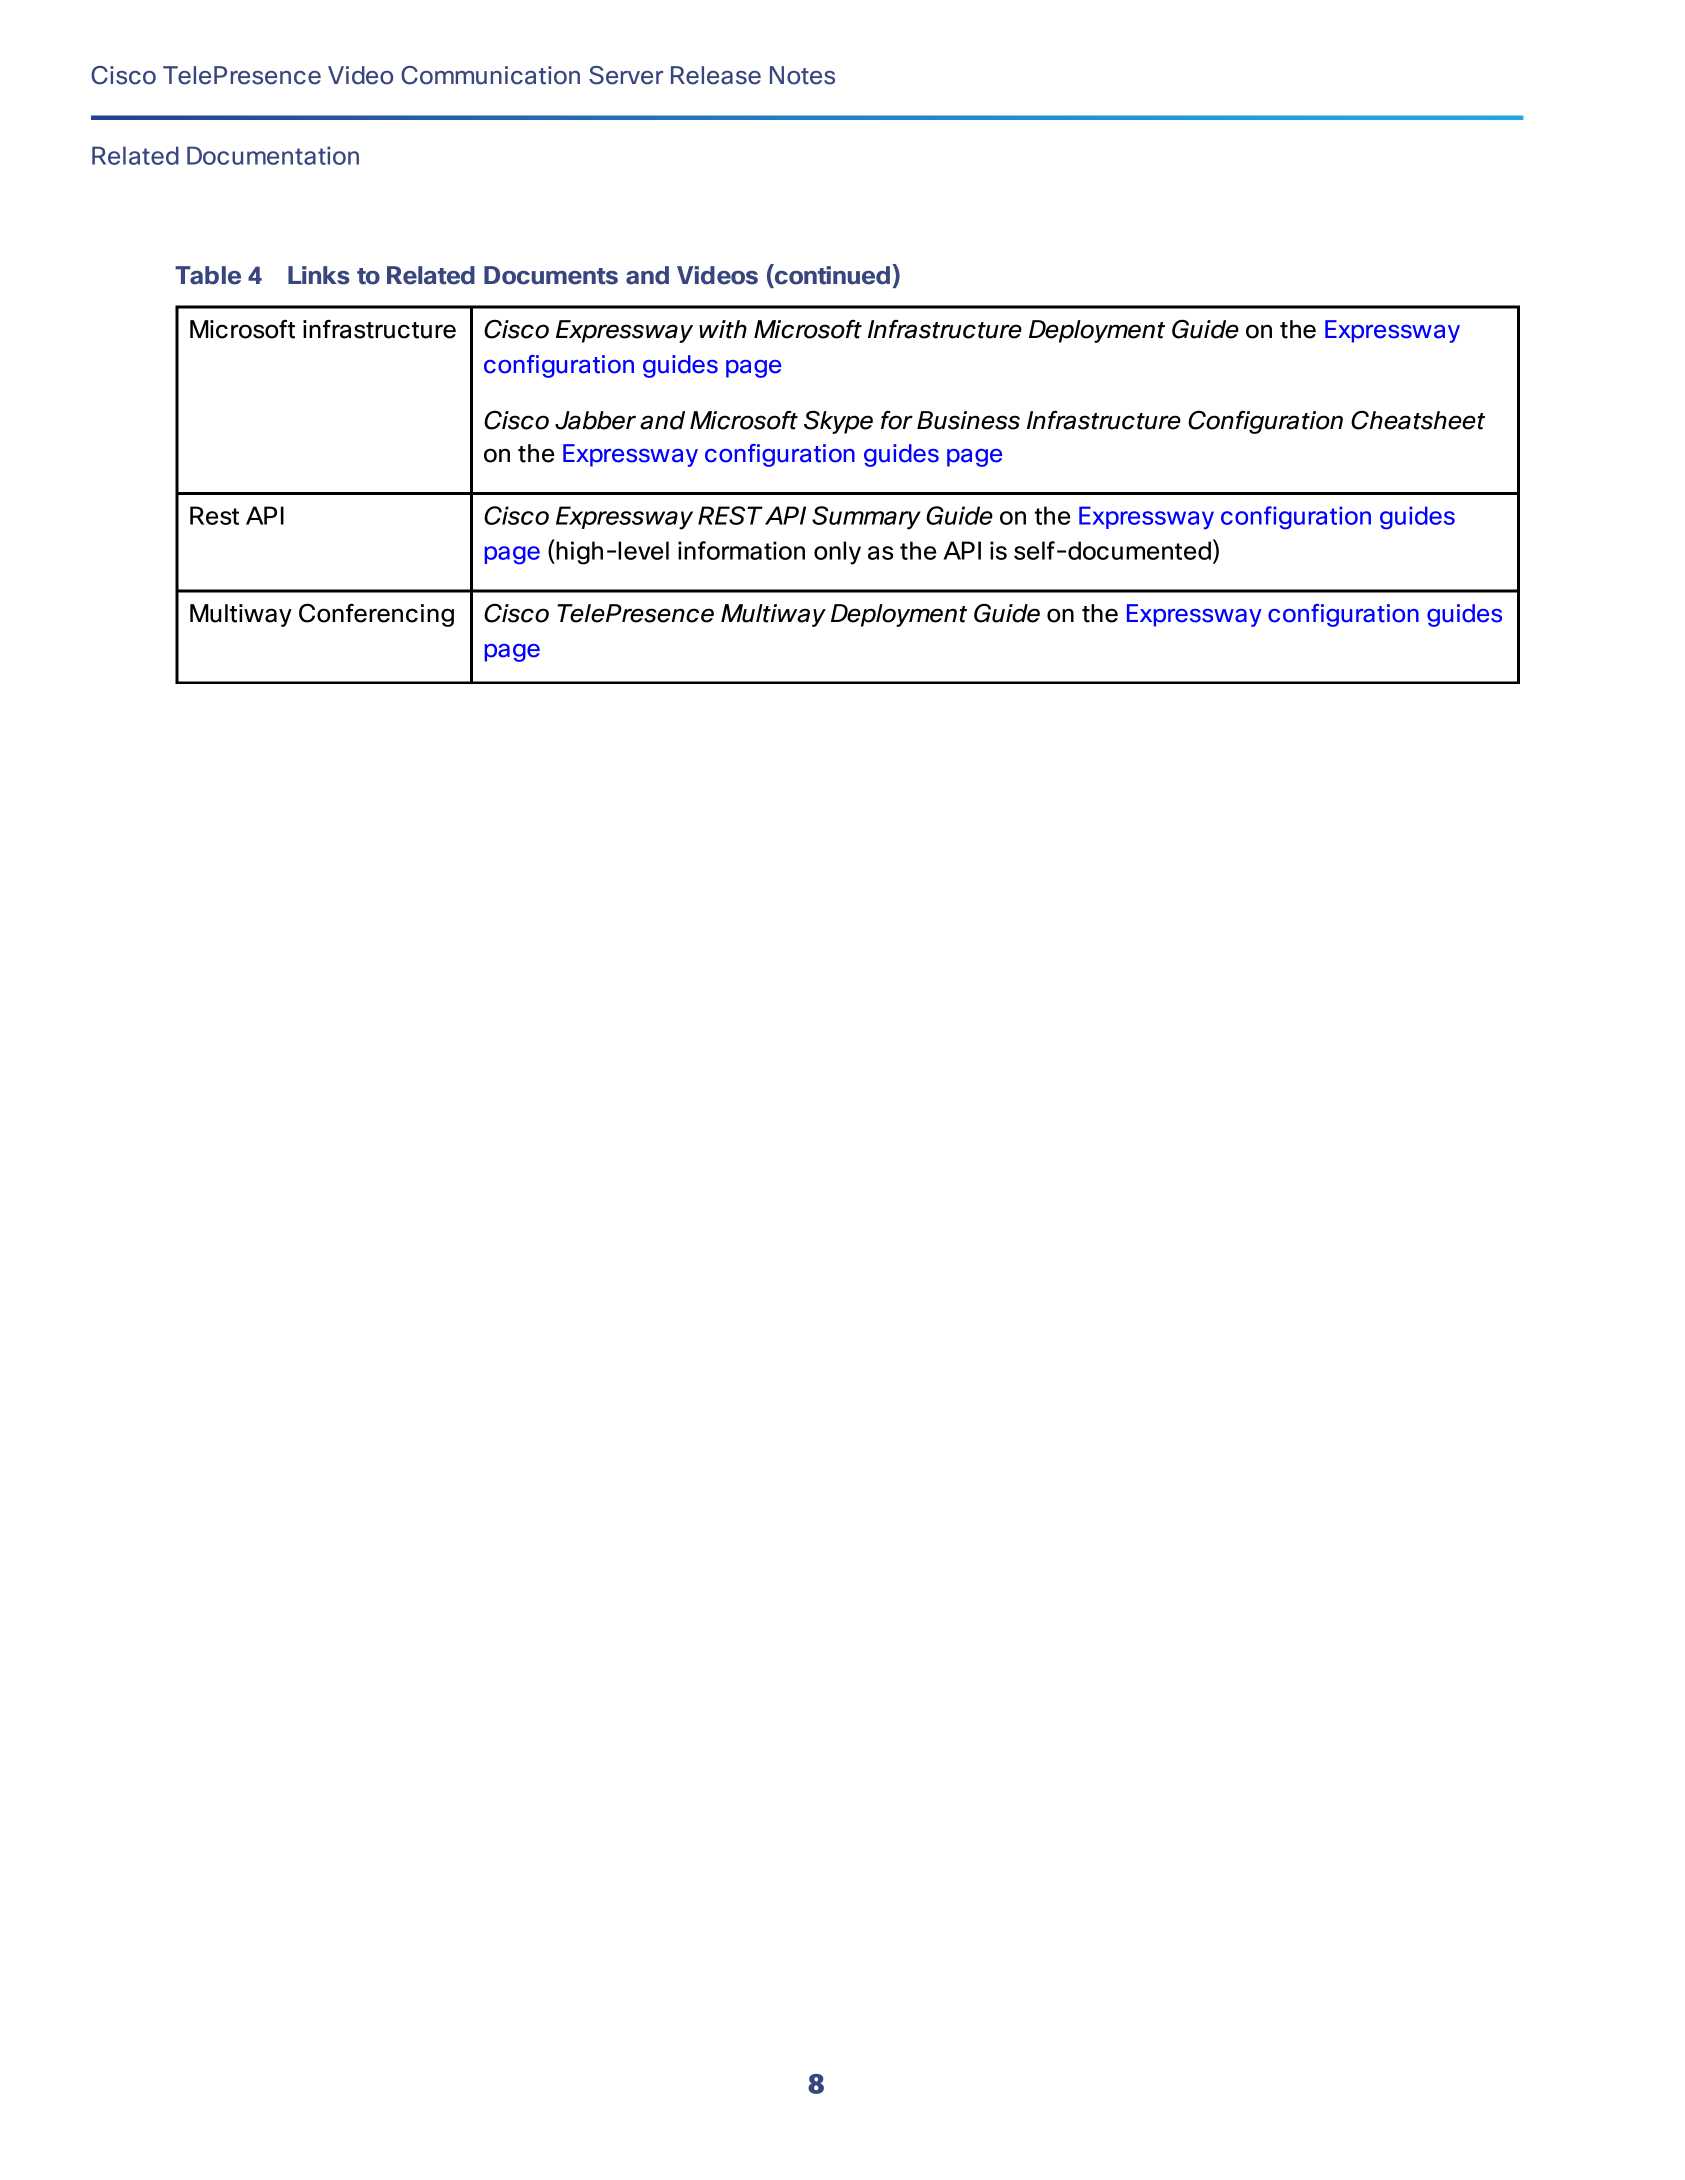  What do you see at coordinates (716, 75) in the screenshot?
I see `Release` at bounding box center [716, 75].
